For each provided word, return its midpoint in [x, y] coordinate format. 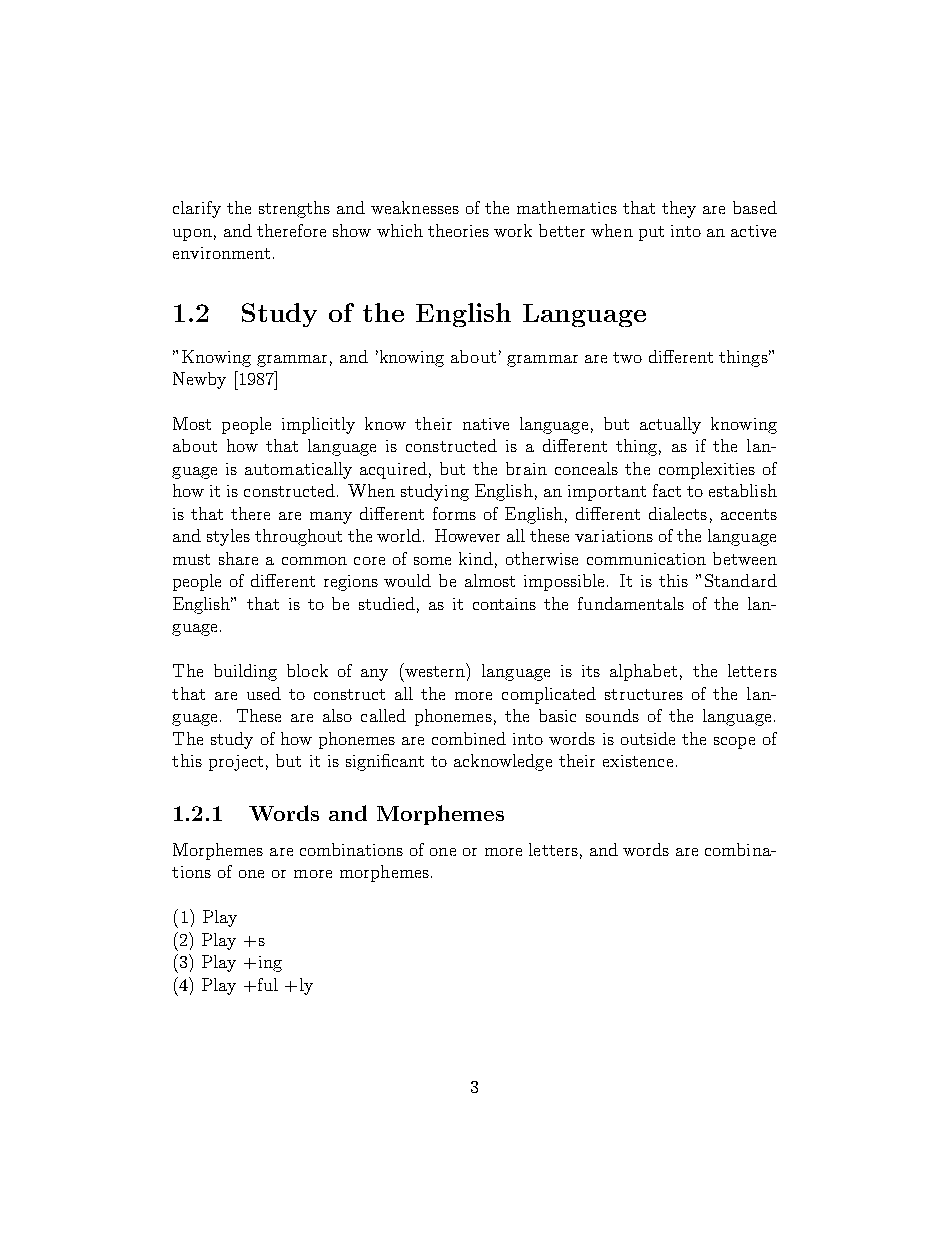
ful [268, 984]
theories [458, 230]
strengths [294, 209]
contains [504, 604]
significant [385, 762]
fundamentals [631, 603]
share [238, 558]
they [679, 209]
